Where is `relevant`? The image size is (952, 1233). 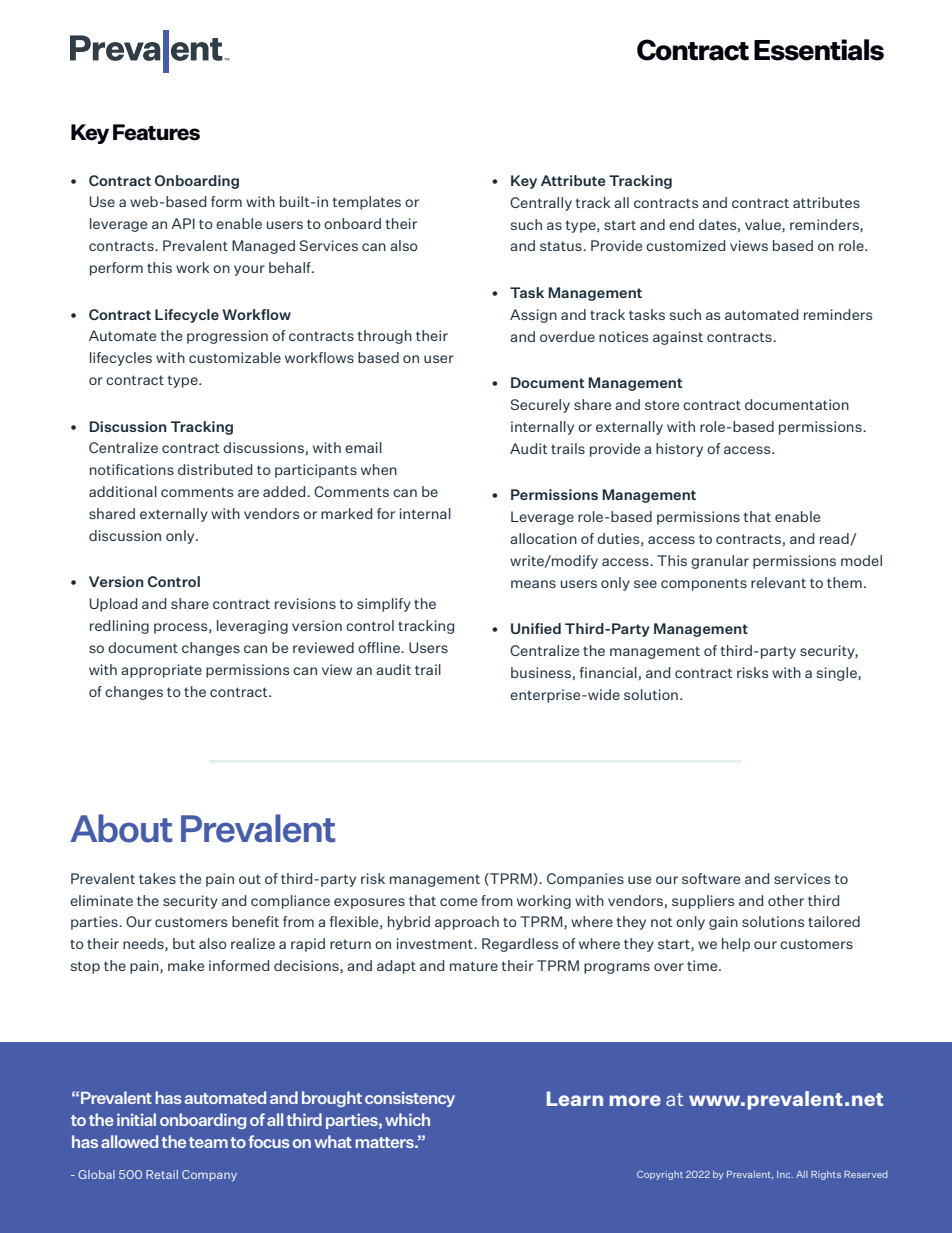
relevant is located at coordinates (778, 582).
